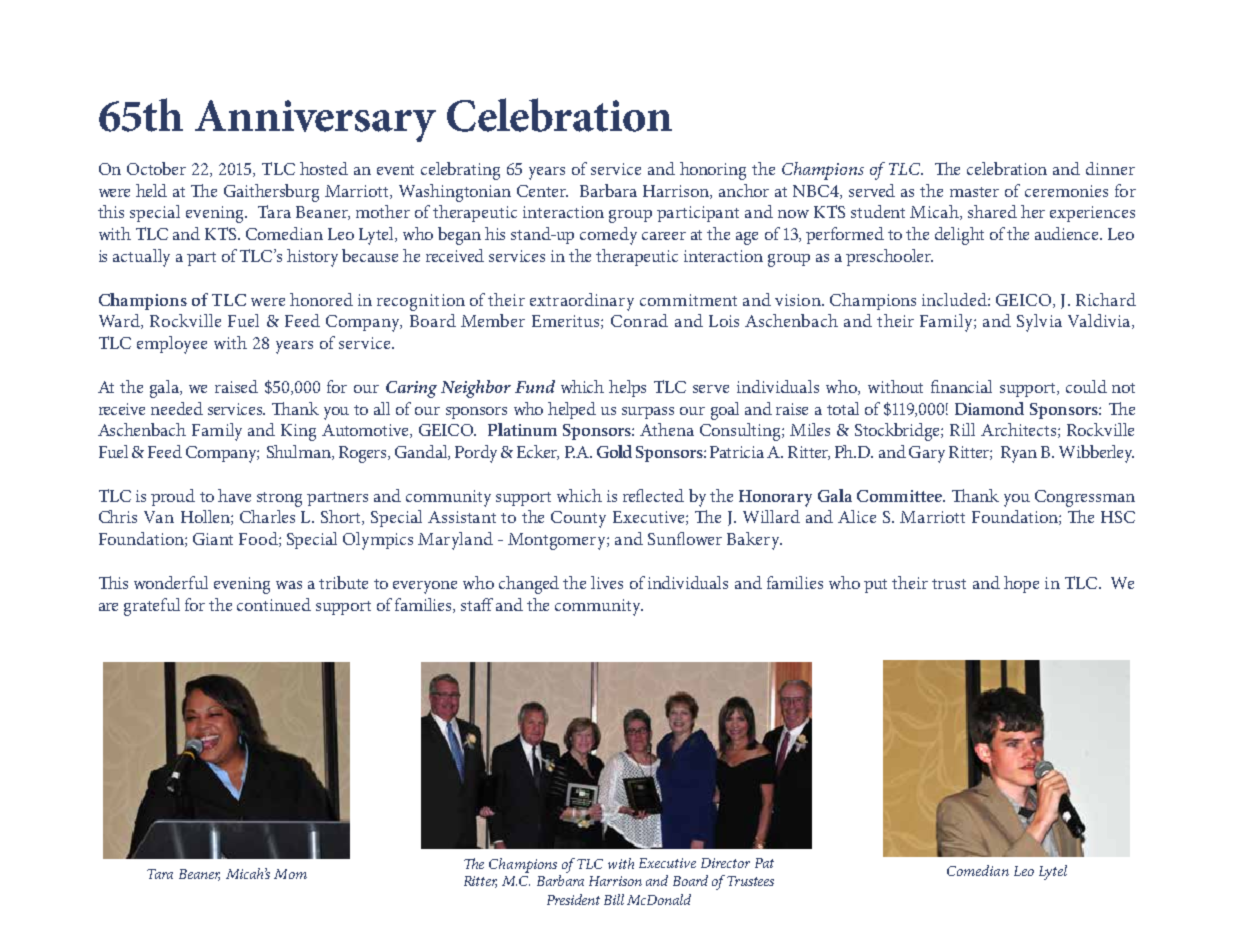  Describe the element at coordinates (578, 519) in the screenshot. I see `County` at that location.
